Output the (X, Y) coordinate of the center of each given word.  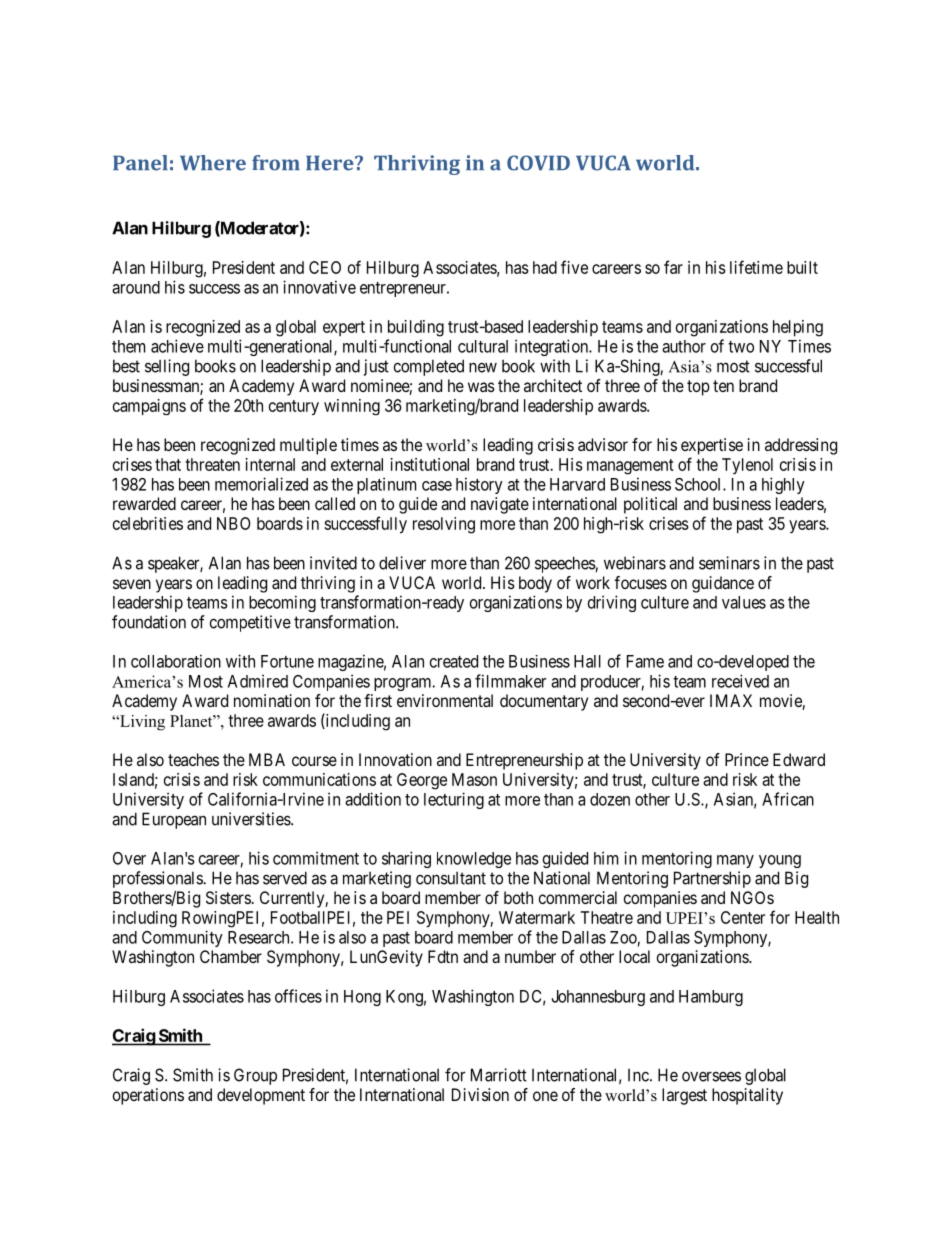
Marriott (499, 1075)
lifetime (756, 267)
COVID (538, 163)
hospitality (747, 1096)
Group (255, 1076)
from (276, 163)
